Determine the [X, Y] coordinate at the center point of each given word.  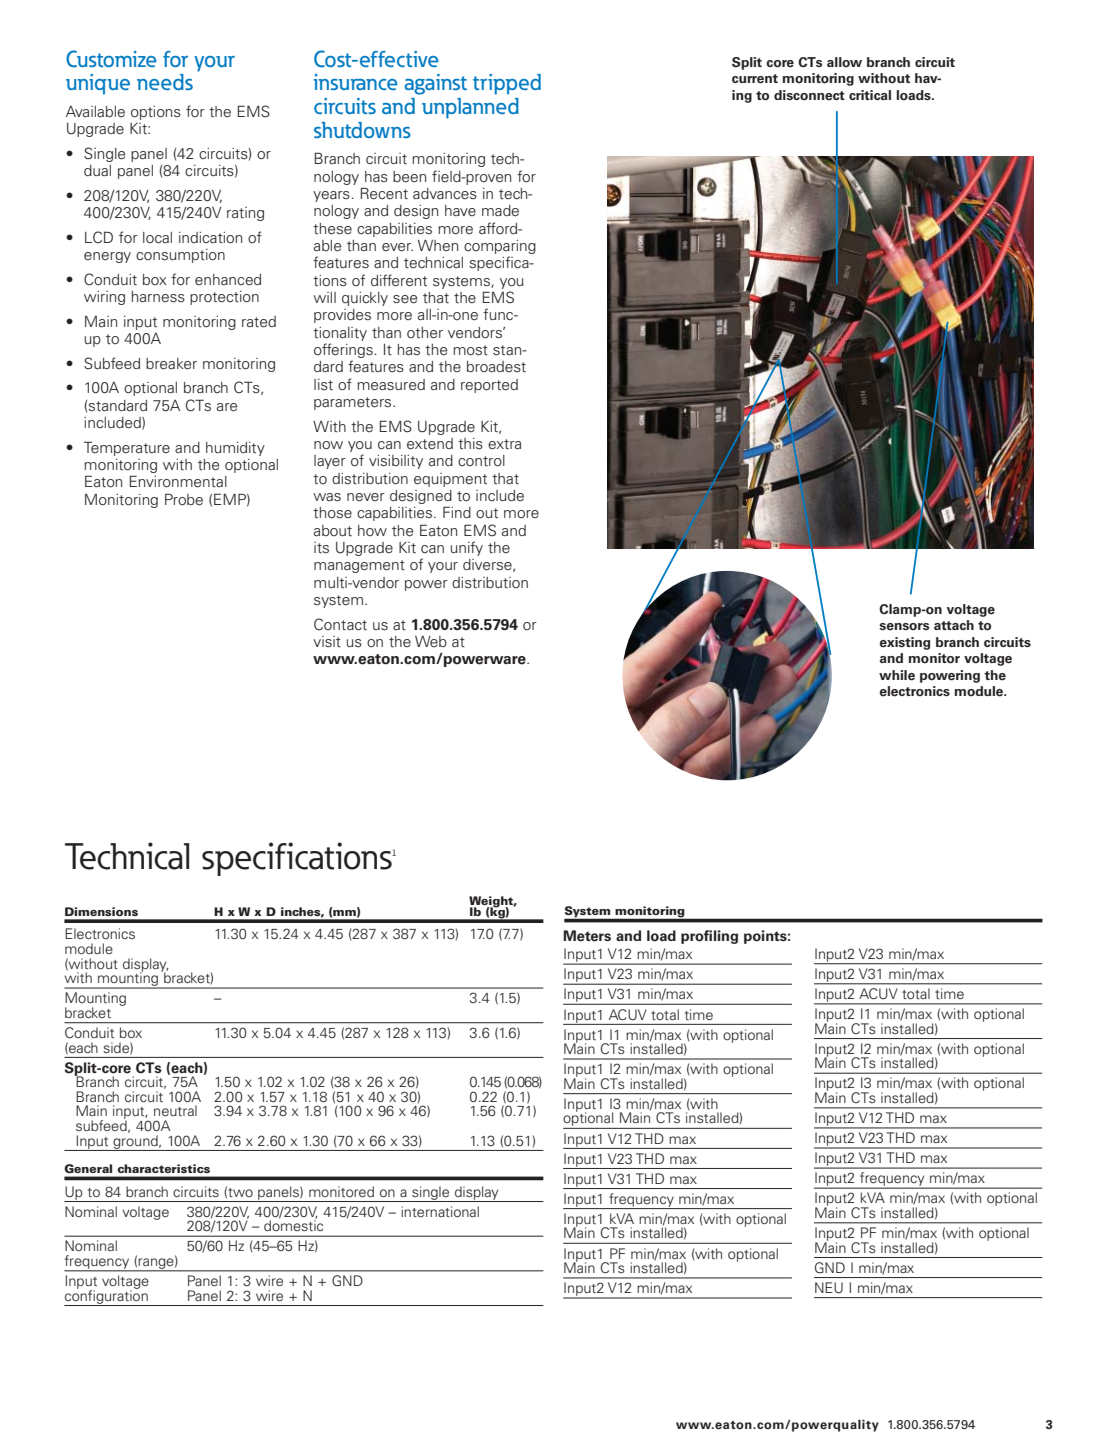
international [440, 1211]
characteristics [164, 1168]
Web [431, 641]
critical [870, 95]
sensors [904, 627]
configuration [107, 1296]
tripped [507, 84]
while [897, 675]
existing [905, 643]
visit [327, 642]
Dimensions [101, 911]
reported [489, 386]
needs [165, 82]
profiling [709, 937]
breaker [171, 364]
